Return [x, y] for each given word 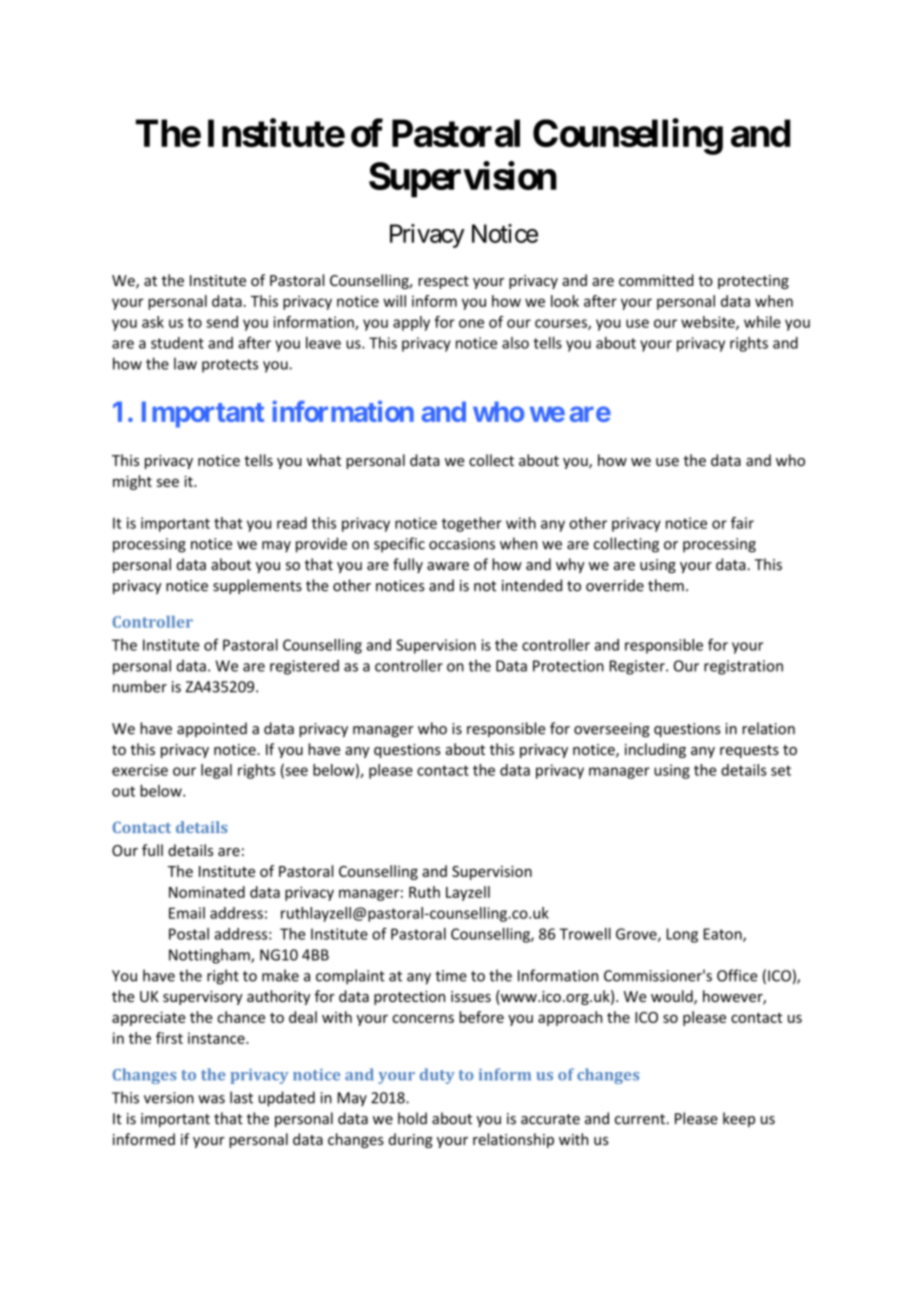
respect [443, 282]
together [472, 524]
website [709, 323]
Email [187, 913]
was [211, 1099]
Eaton [724, 935]
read [292, 523]
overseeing [612, 730]
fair [742, 523]
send [222, 322]
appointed [212, 729]
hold [412, 1118]
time [451, 976]
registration [743, 667]
